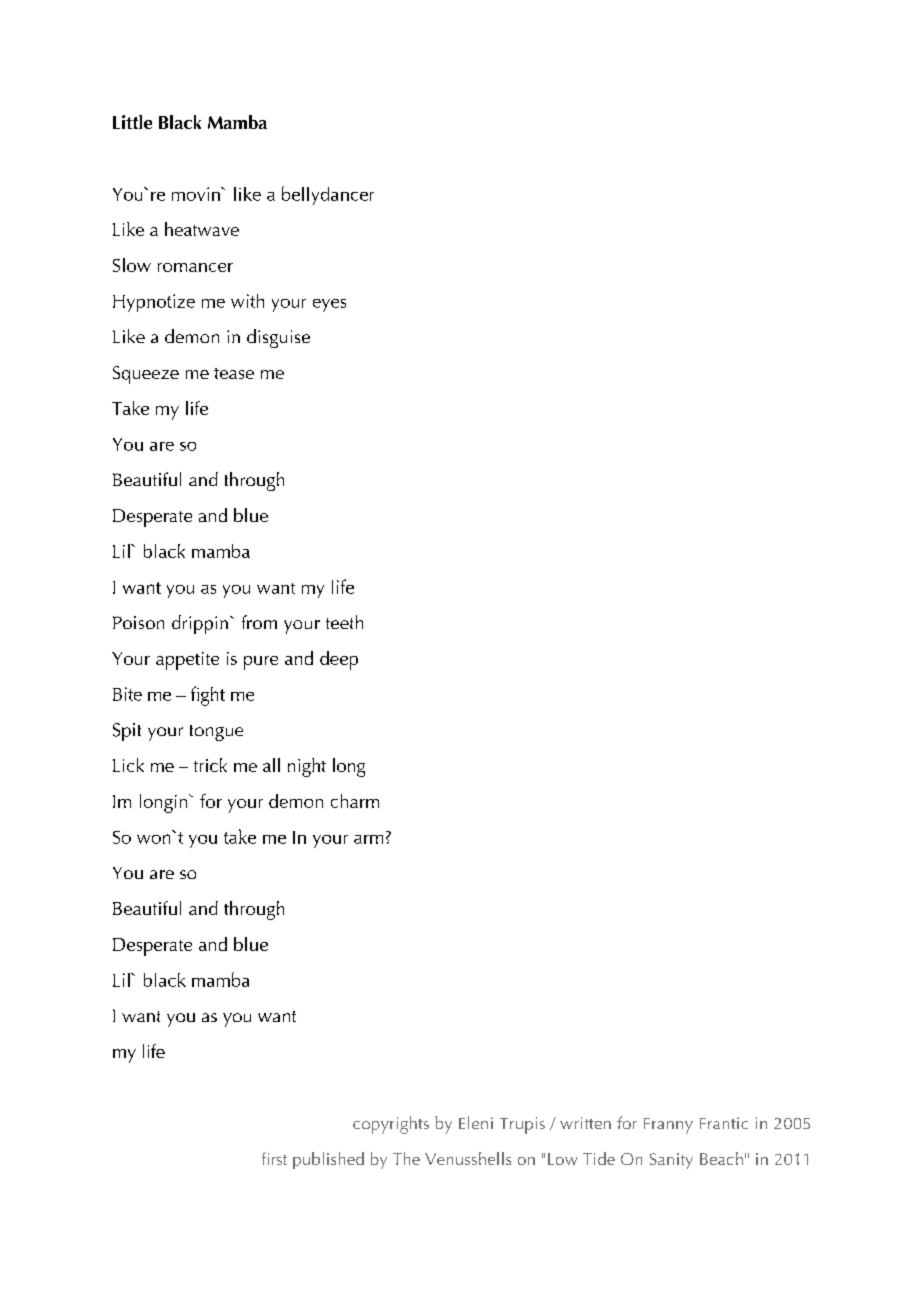  I want to click on appetite, so click(187, 661).
